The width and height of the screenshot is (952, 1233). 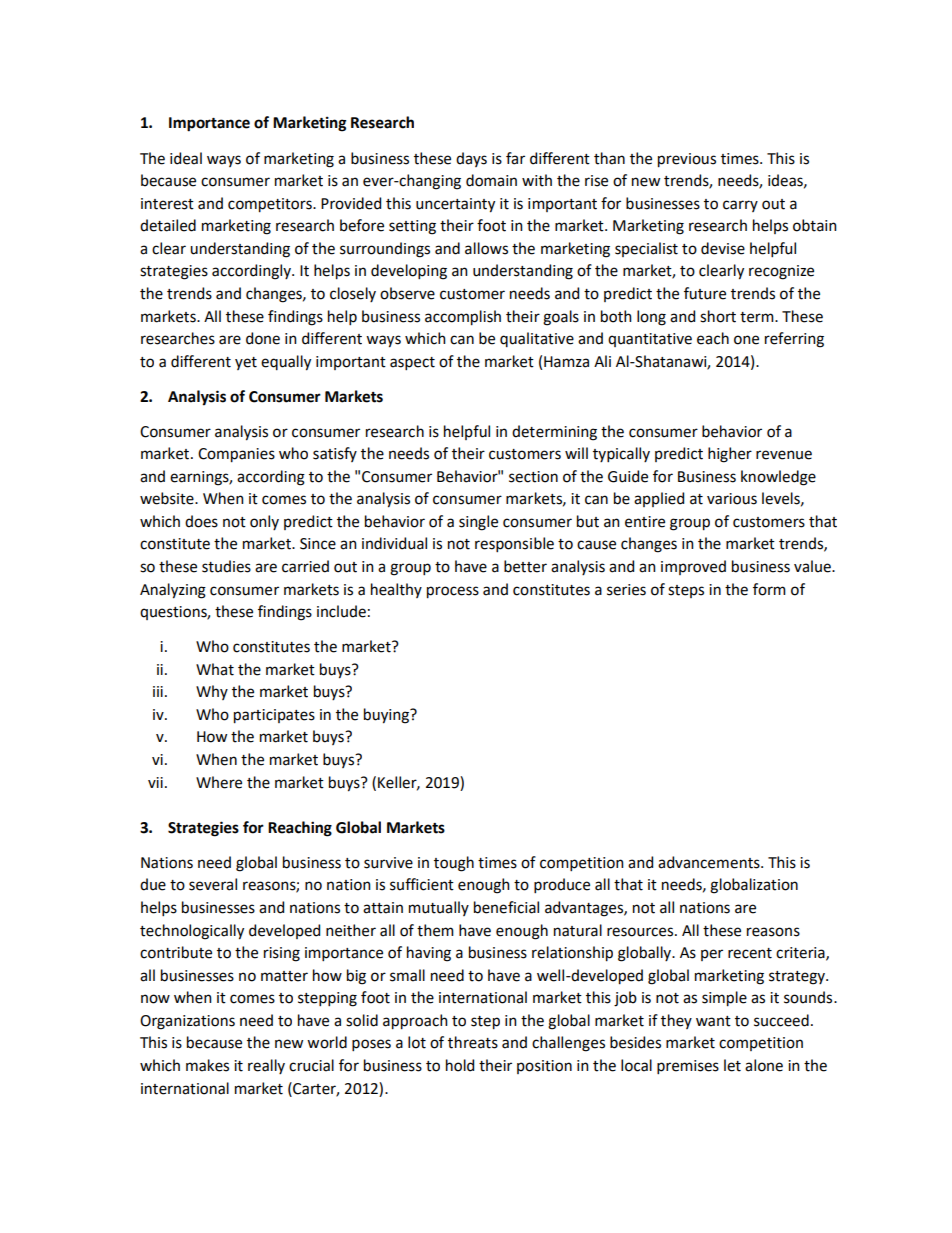 What do you see at coordinates (207, 1065) in the screenshot?
I see `makes` at bounding box center [207, 1065].
